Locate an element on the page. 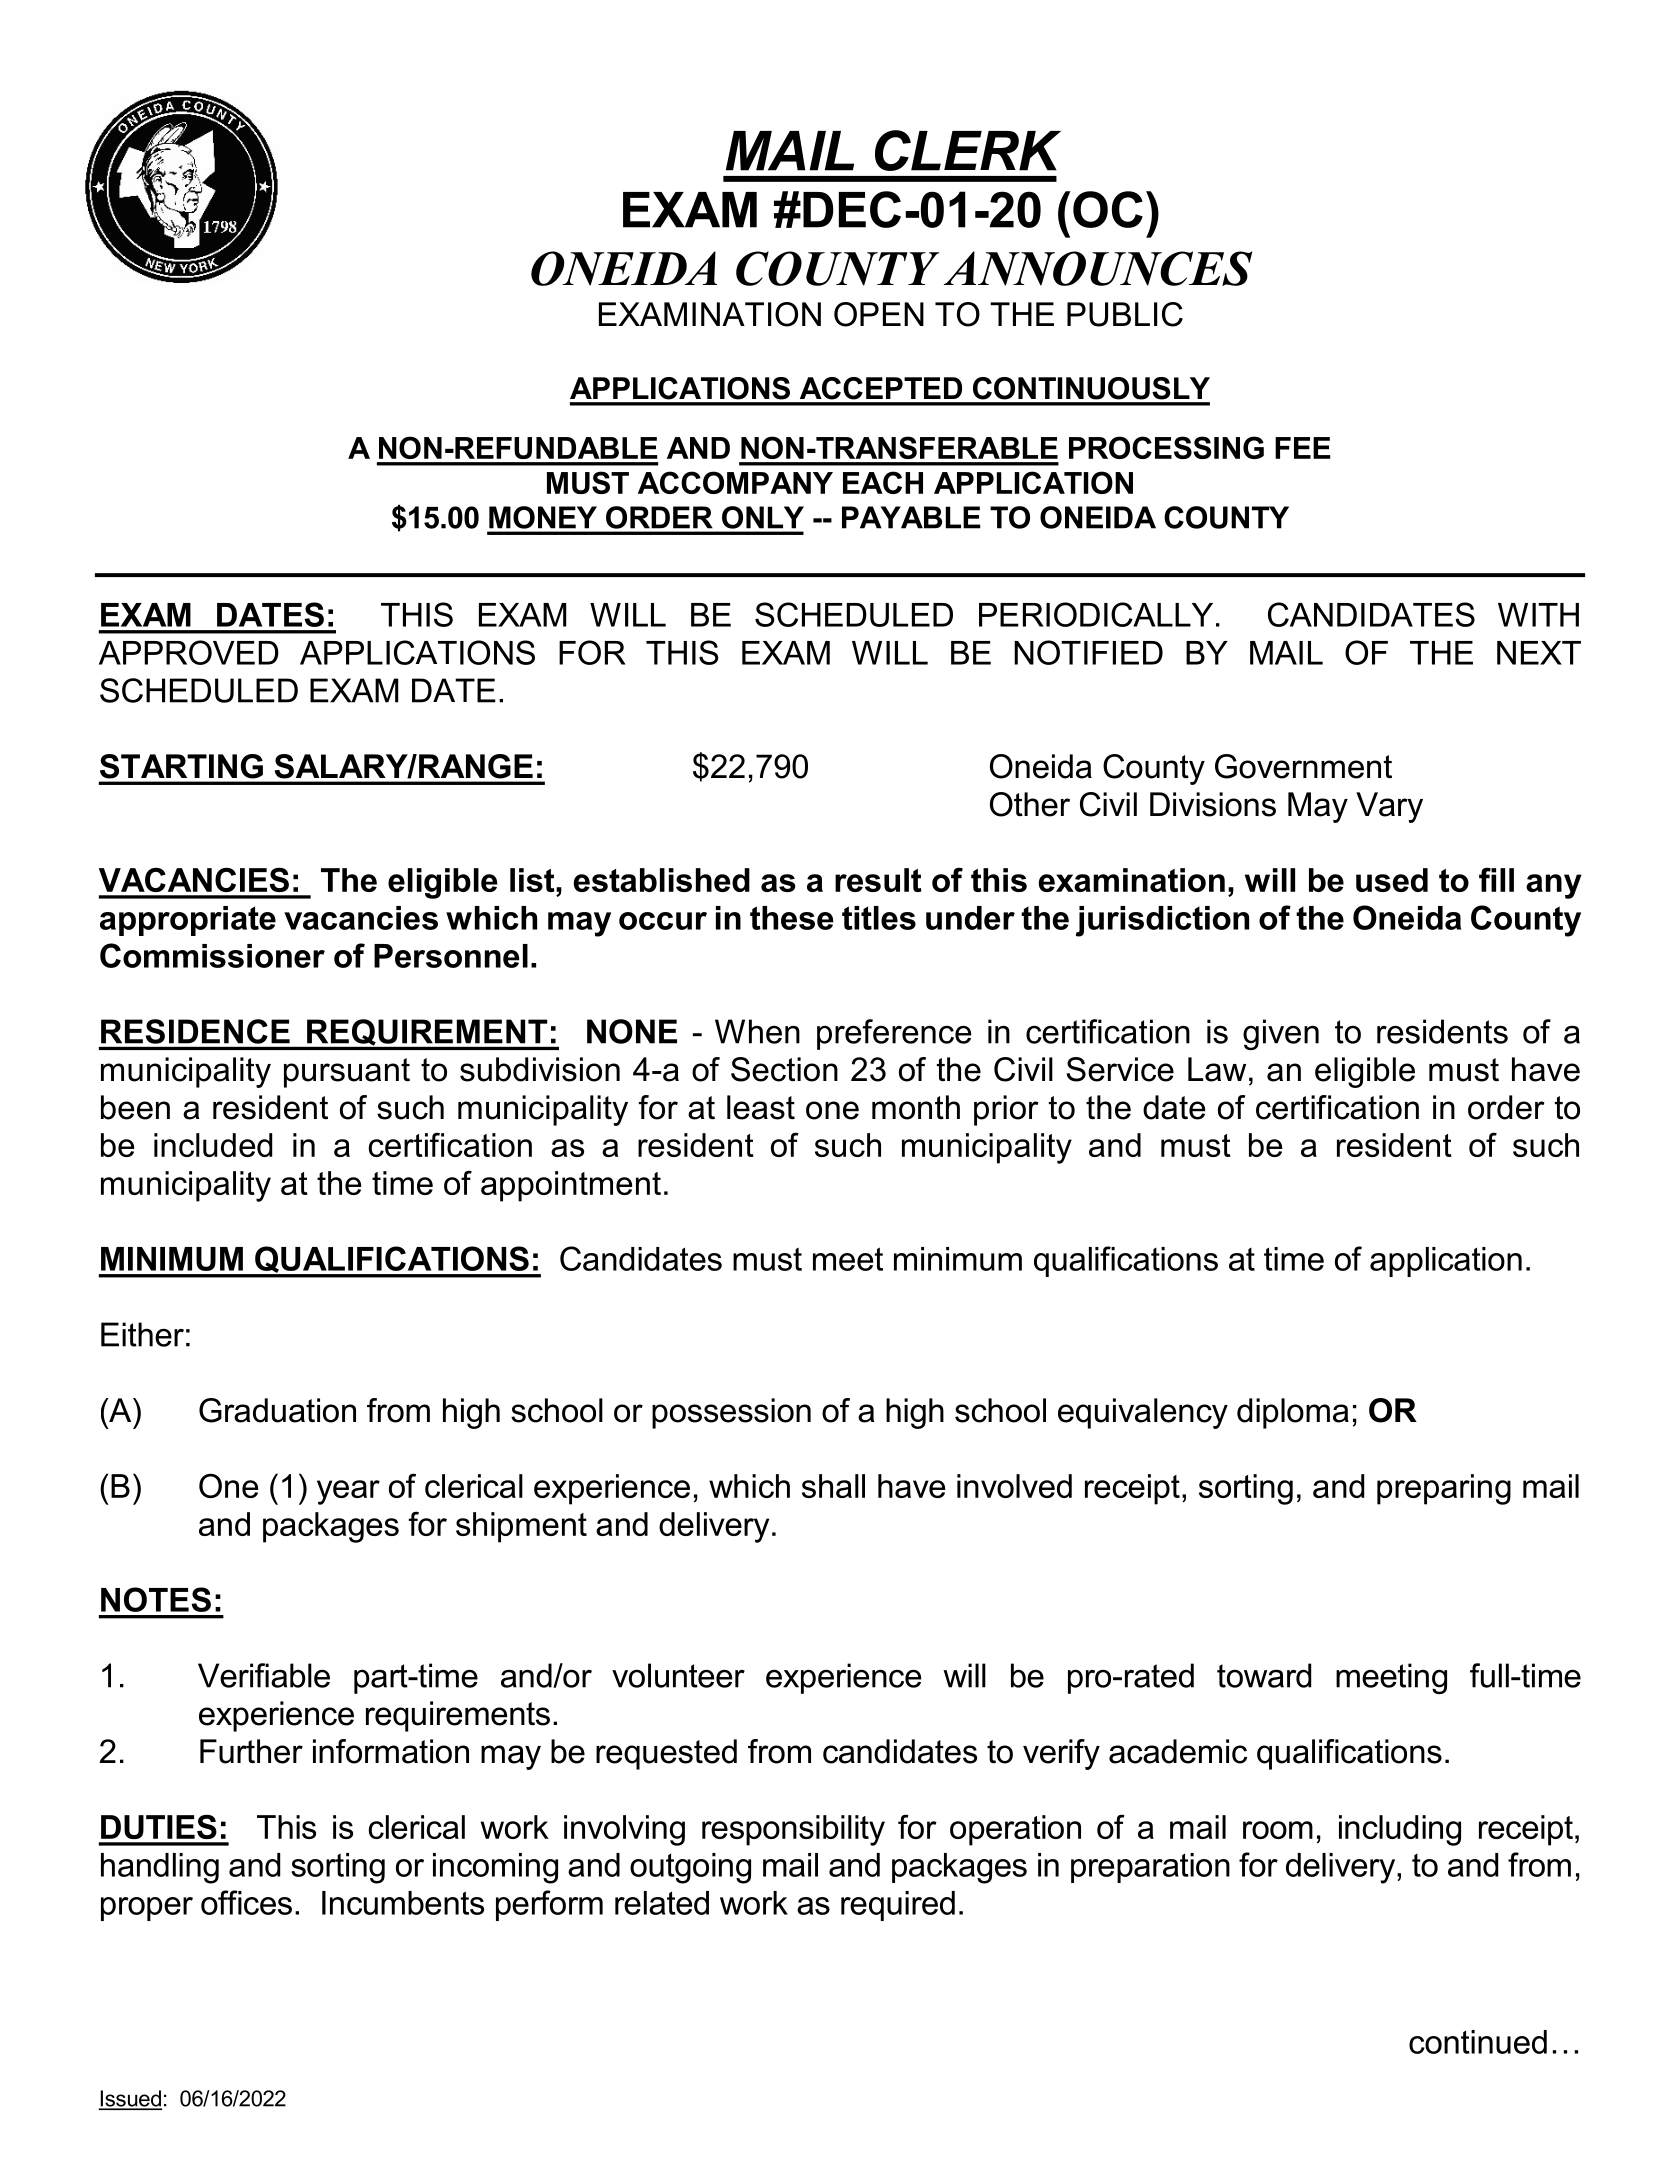  continued is located at coordinates (1478, 2042).
